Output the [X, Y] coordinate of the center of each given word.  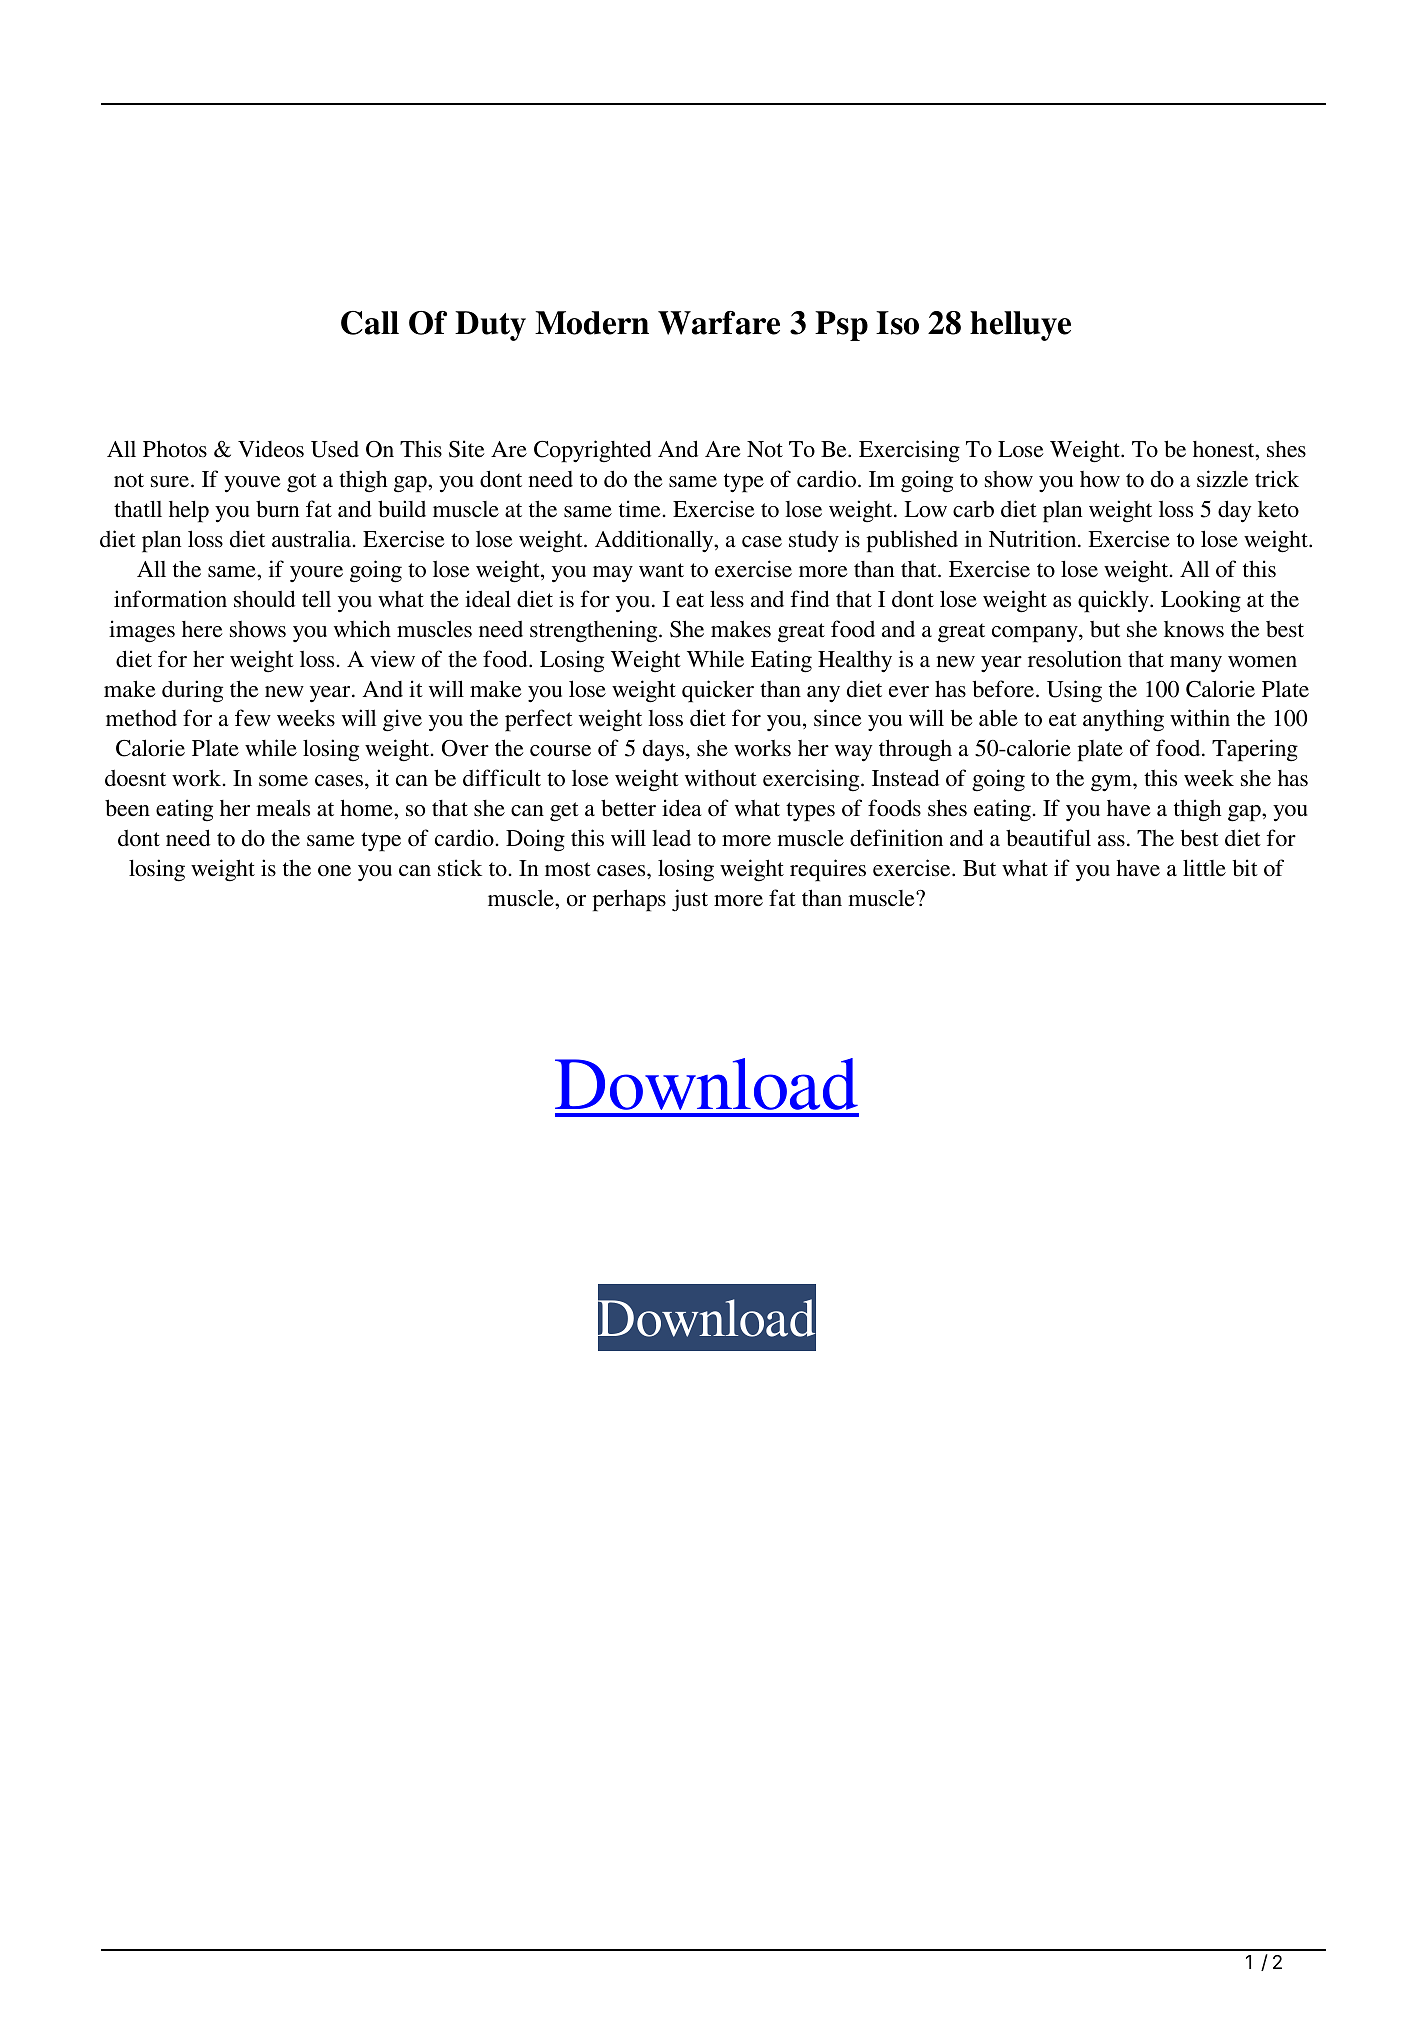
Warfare [719, 323]
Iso [897, 323]
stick [460, 868]
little [1204, 868]
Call [370, 323]
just [690, 900]
